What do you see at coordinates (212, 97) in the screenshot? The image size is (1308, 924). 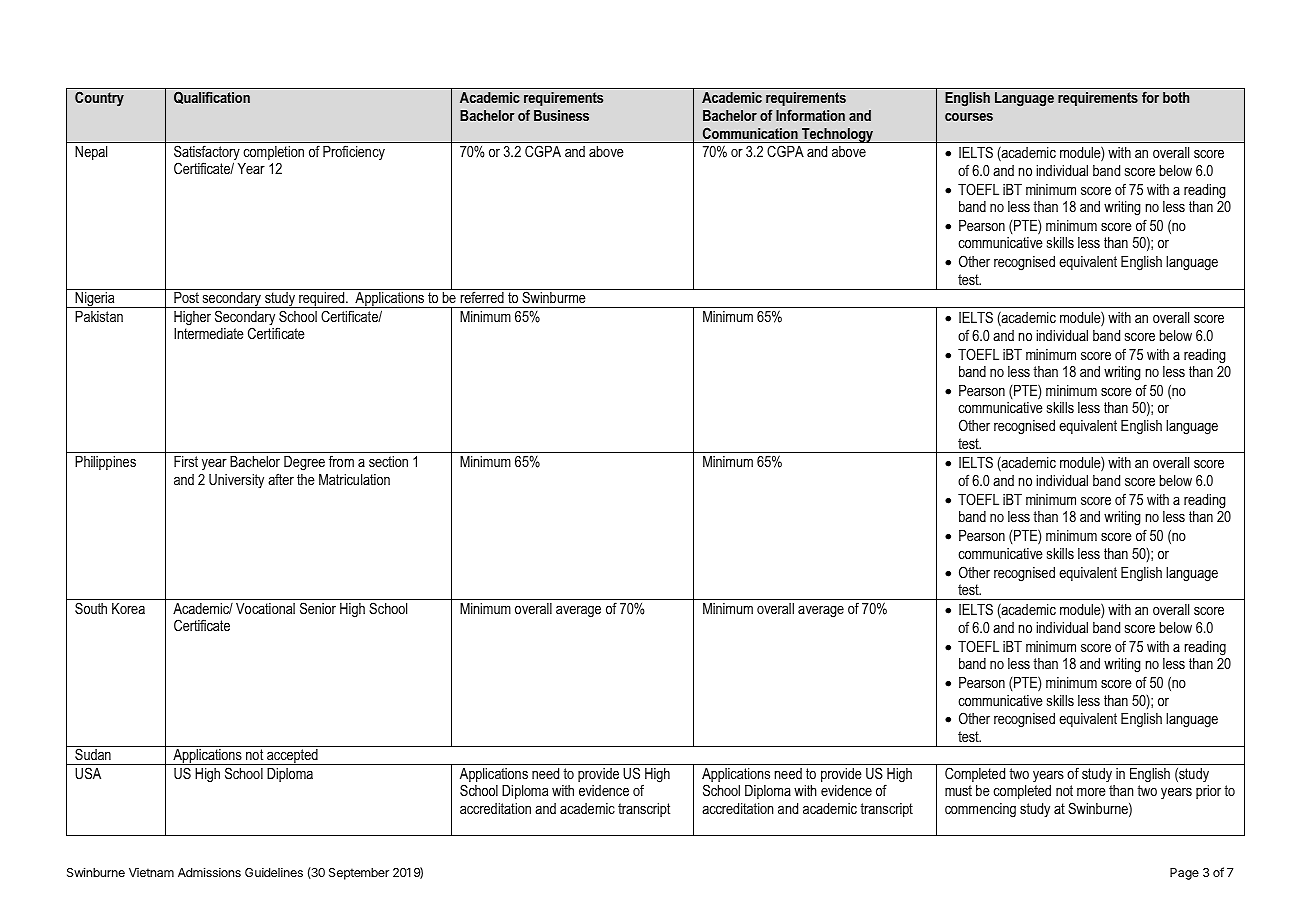 I see `Qualification` at bounding box center [212, 97].
